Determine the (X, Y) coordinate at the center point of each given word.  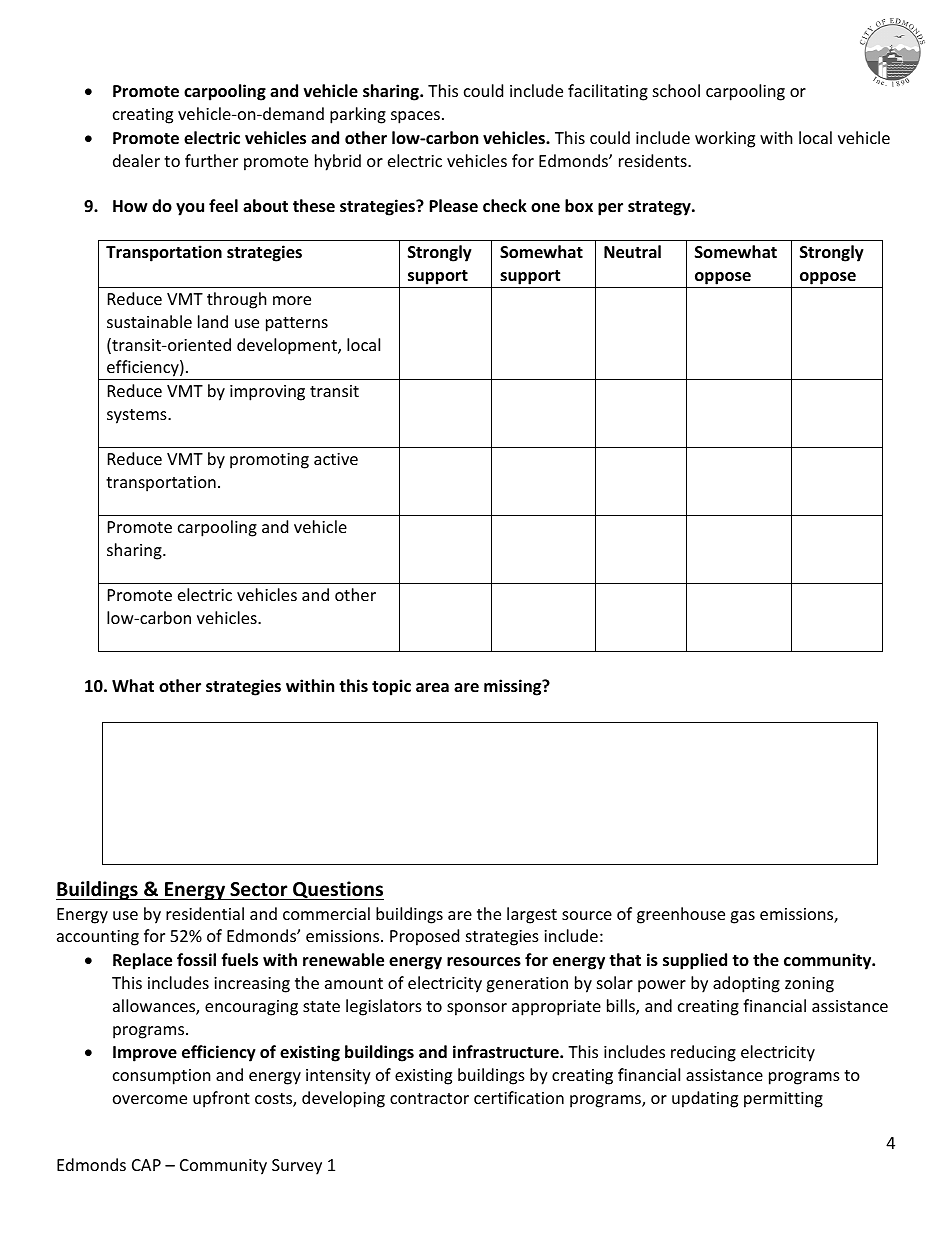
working (725, 139)
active (336, 459)
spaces (415, 117)
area (432, 688)
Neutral (632, 252)
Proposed (424, 937)
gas (742, 917)
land (213, 321)
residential (205, 913)
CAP (146, 1165)
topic (391, 687)
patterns (297, 324)
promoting (269, 461)
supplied (695, 961)
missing (514, 687)
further (211, 160)
